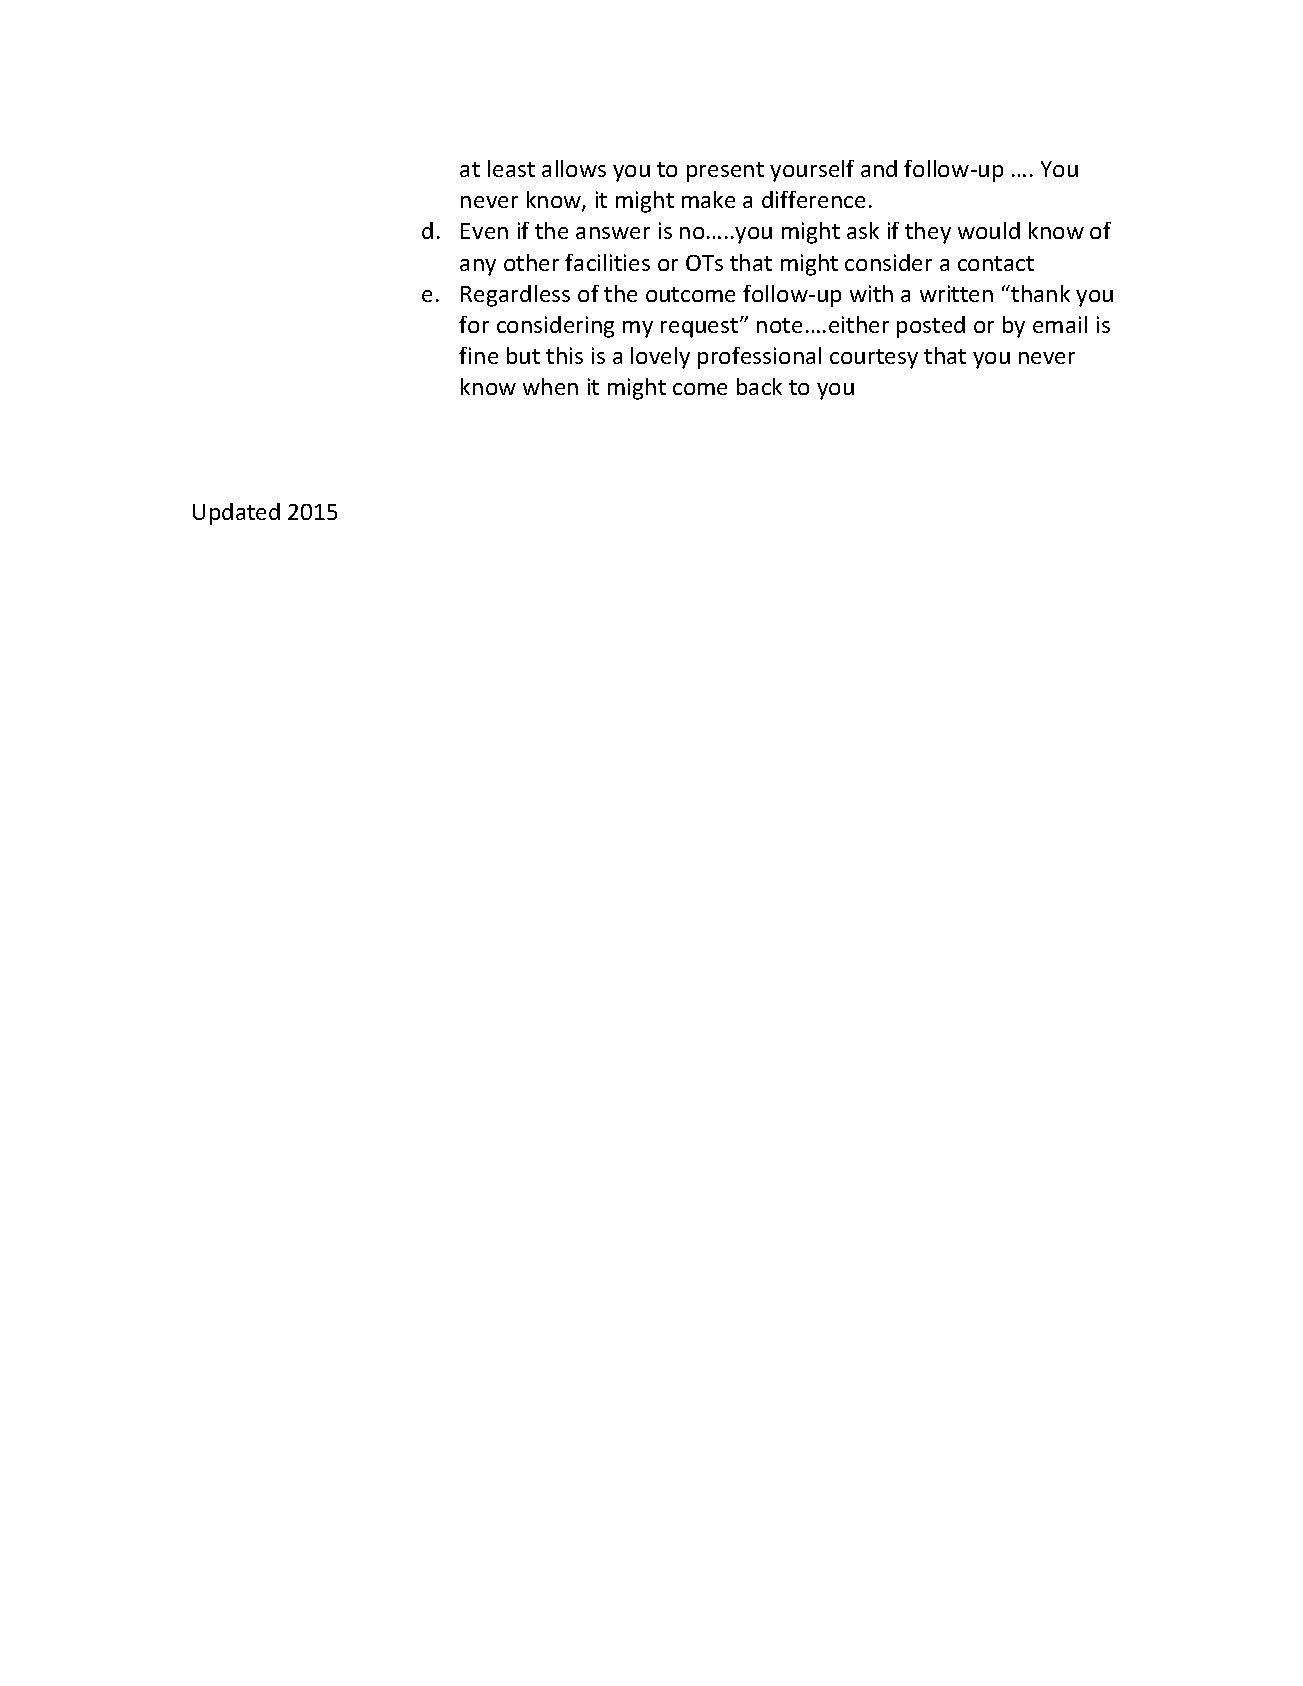 The image size is (1303, 1686). I want to click on back, so click(759, 386).
